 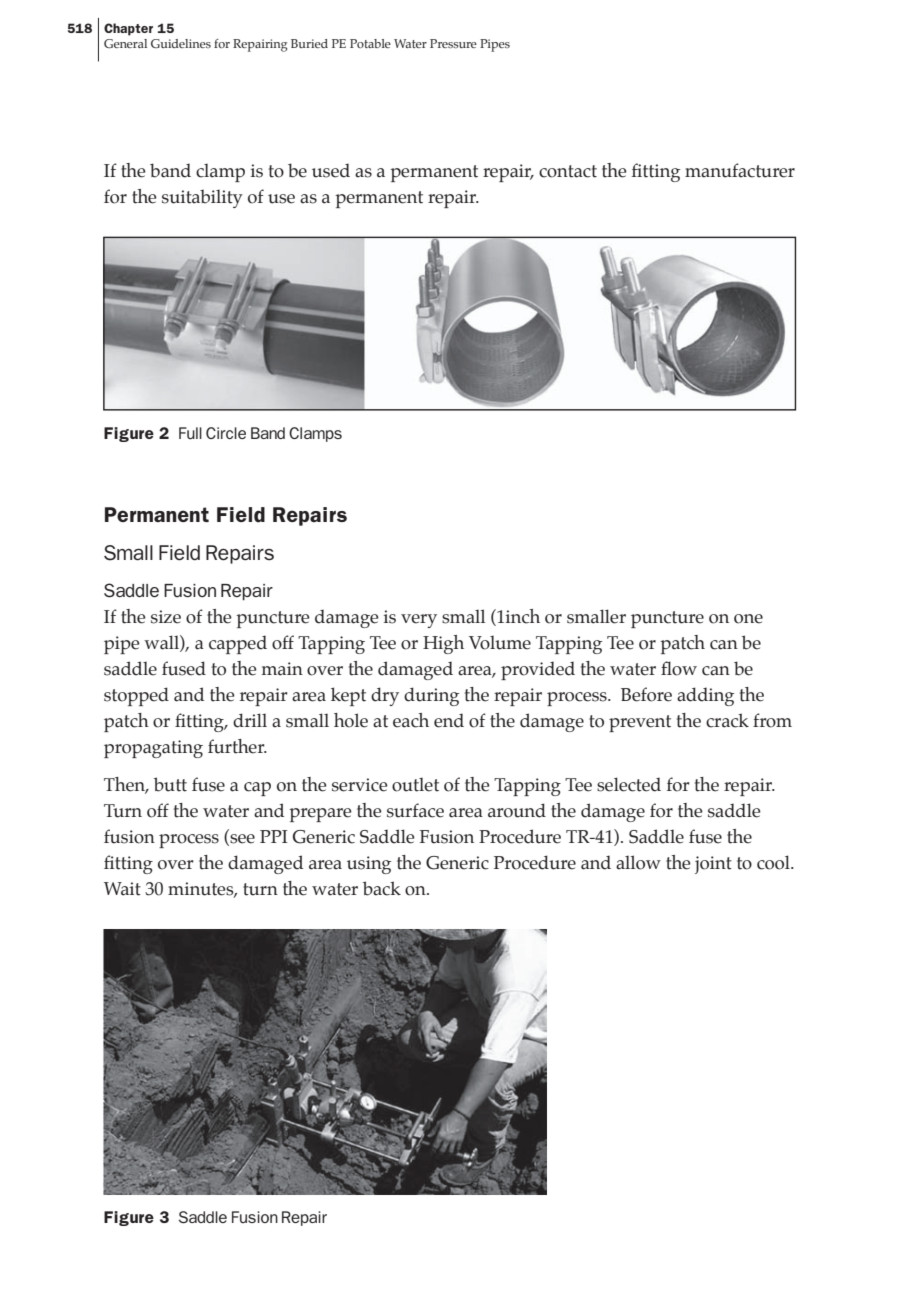 I want to click on one, so click(x=748, y=619).
